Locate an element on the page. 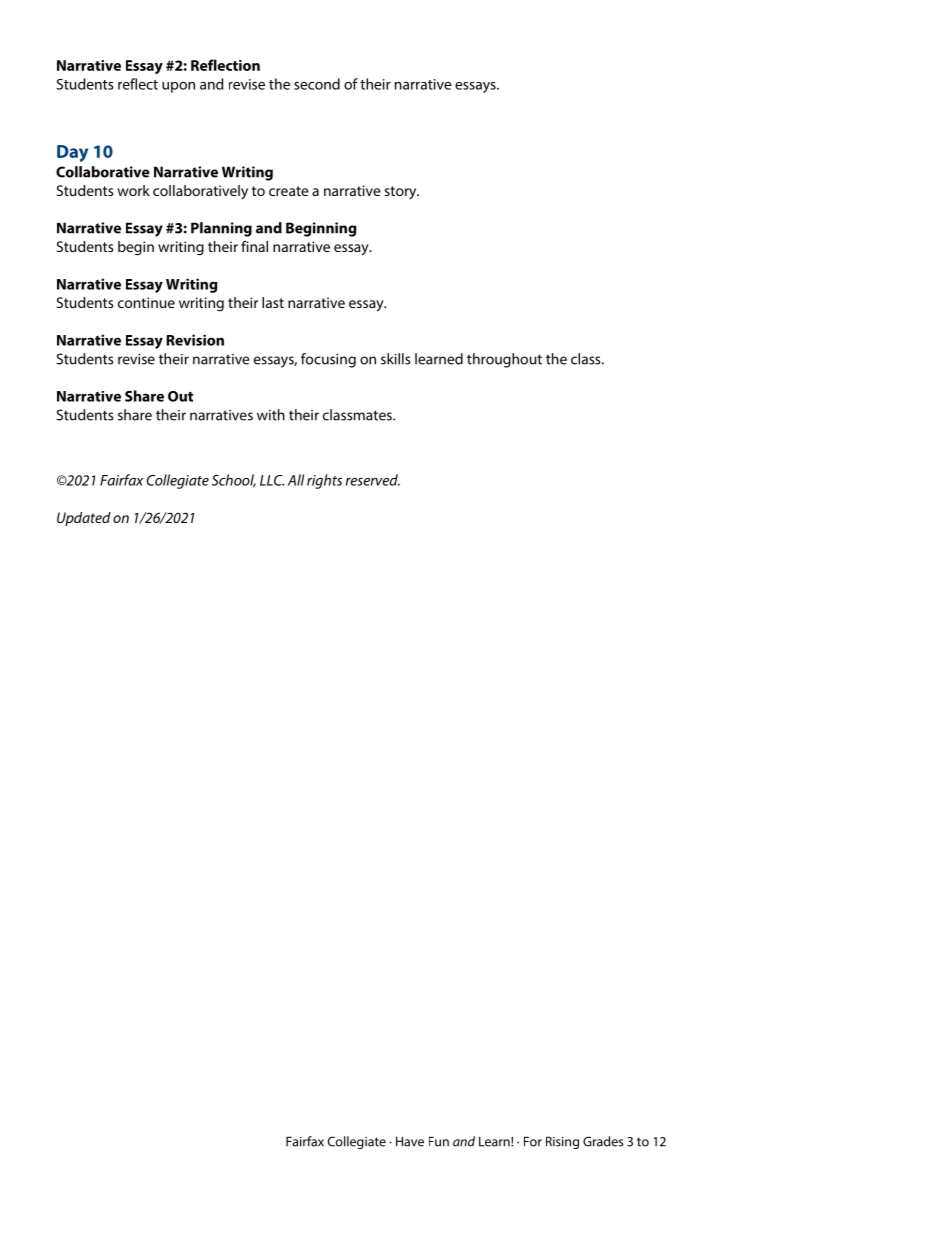 Image resolution: width=952 pixels, height=1233 pixels. story is located at coordinates (401, 193).
